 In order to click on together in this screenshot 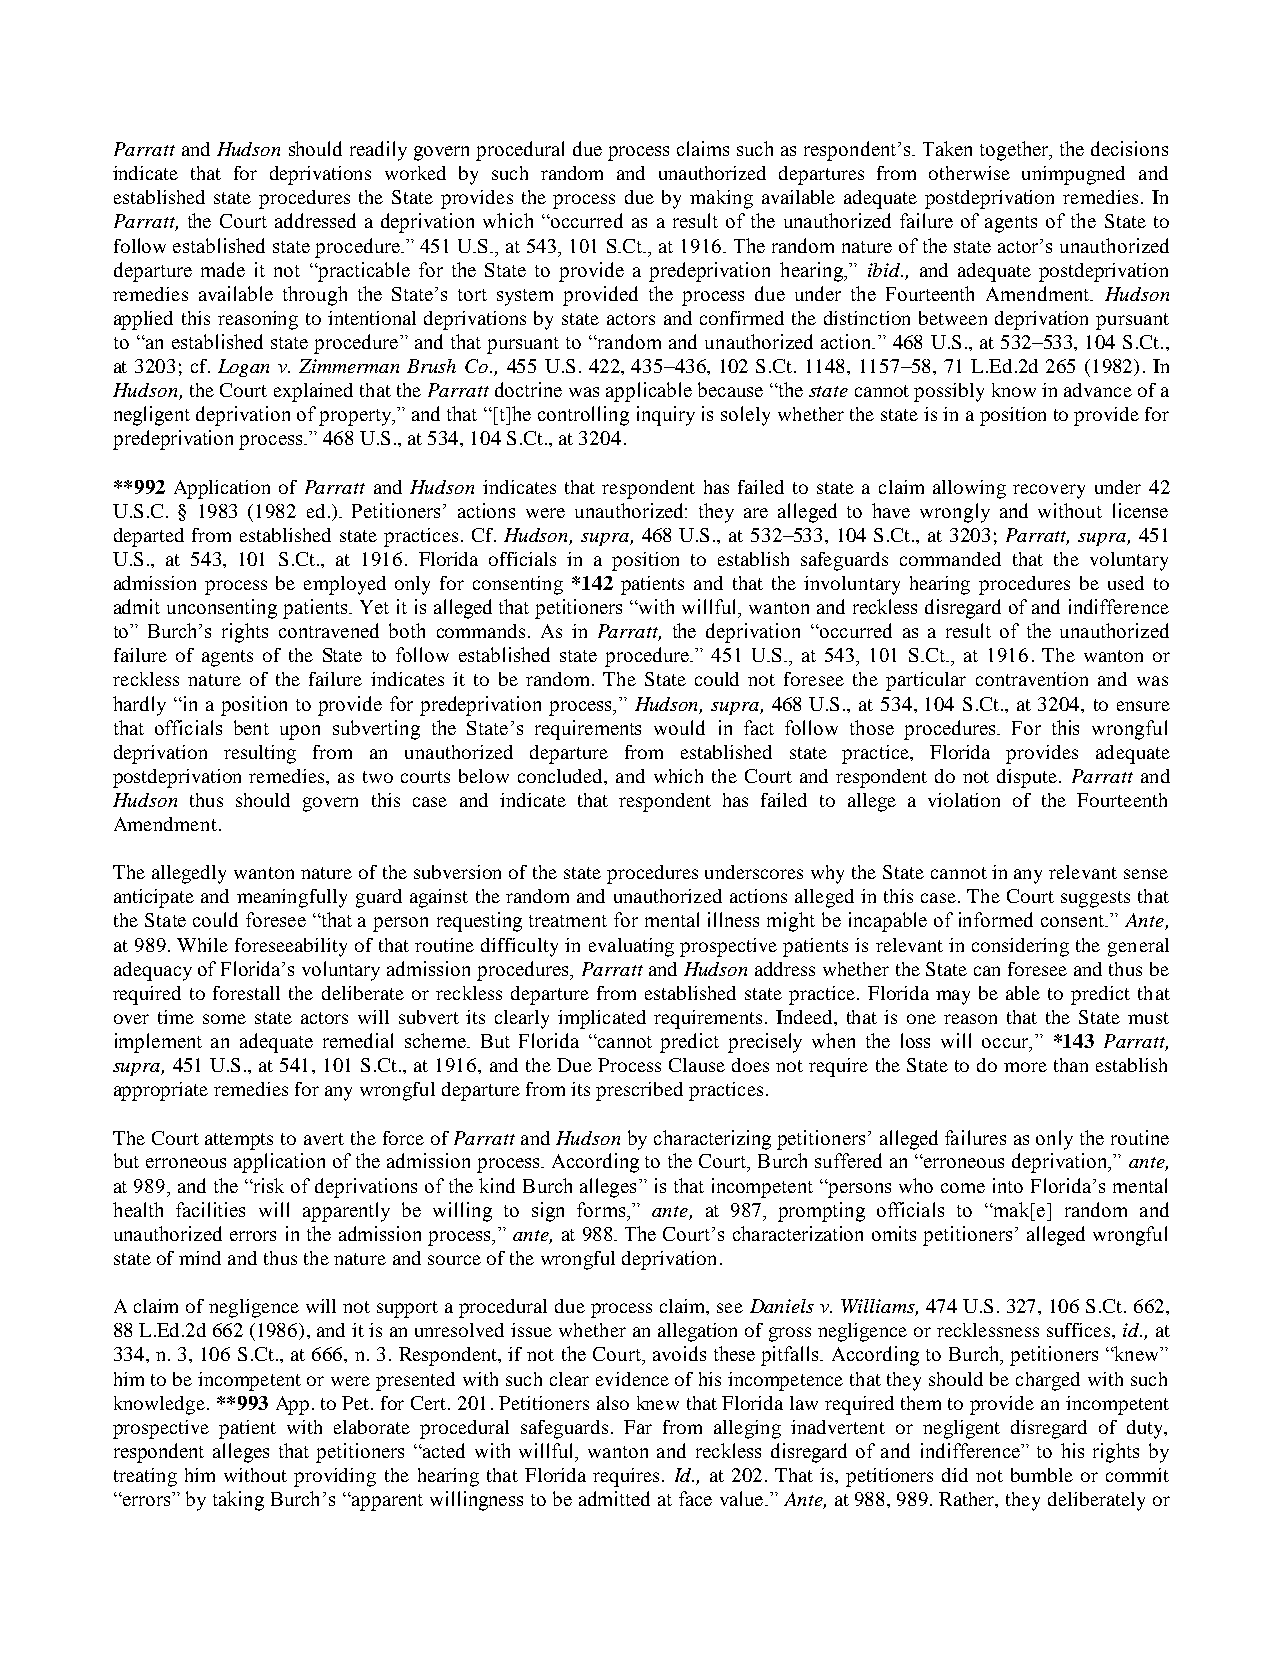, I will do `click(1015, 151)`.
